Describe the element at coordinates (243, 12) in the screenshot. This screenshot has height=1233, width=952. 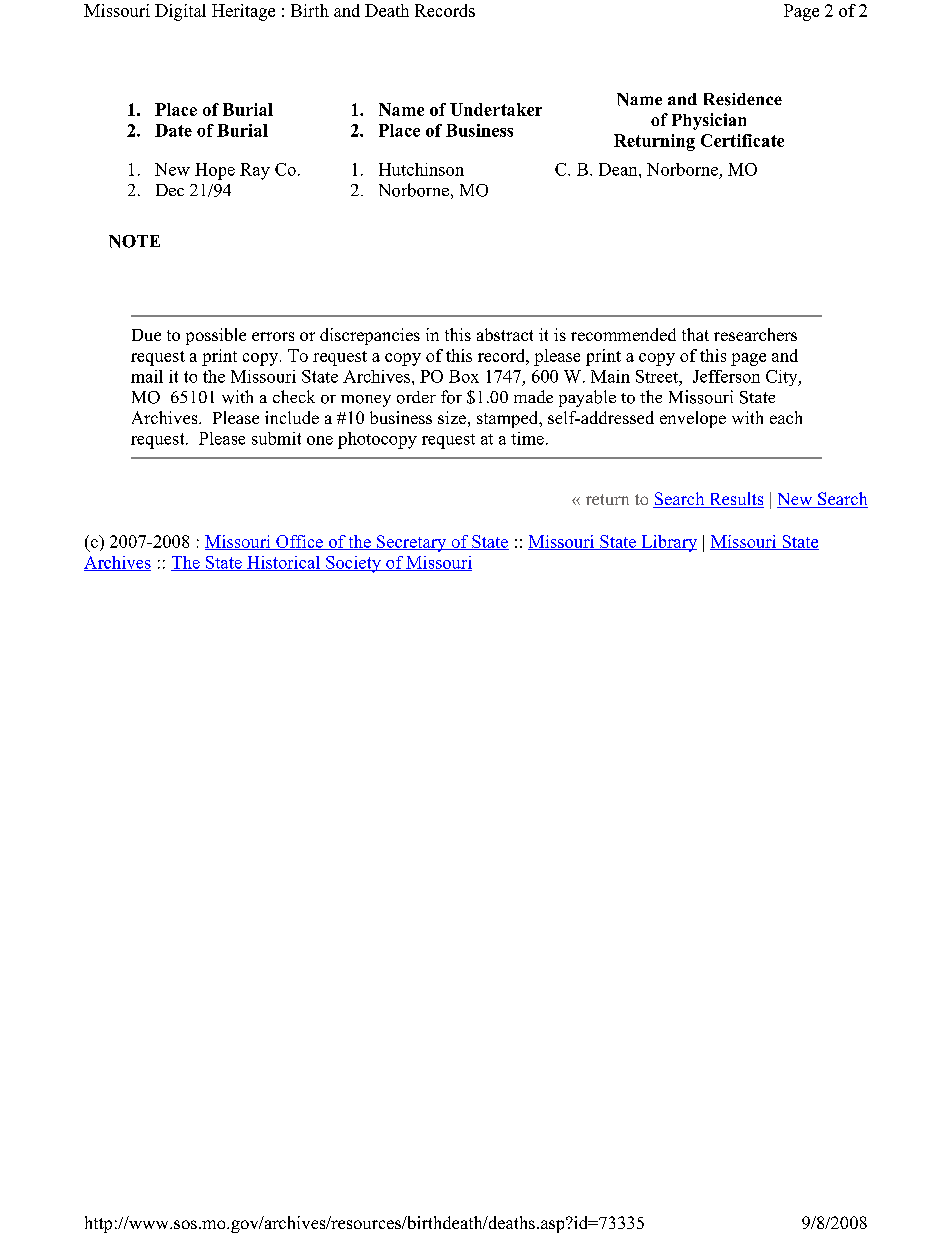
I see `Heritage` at that location.
